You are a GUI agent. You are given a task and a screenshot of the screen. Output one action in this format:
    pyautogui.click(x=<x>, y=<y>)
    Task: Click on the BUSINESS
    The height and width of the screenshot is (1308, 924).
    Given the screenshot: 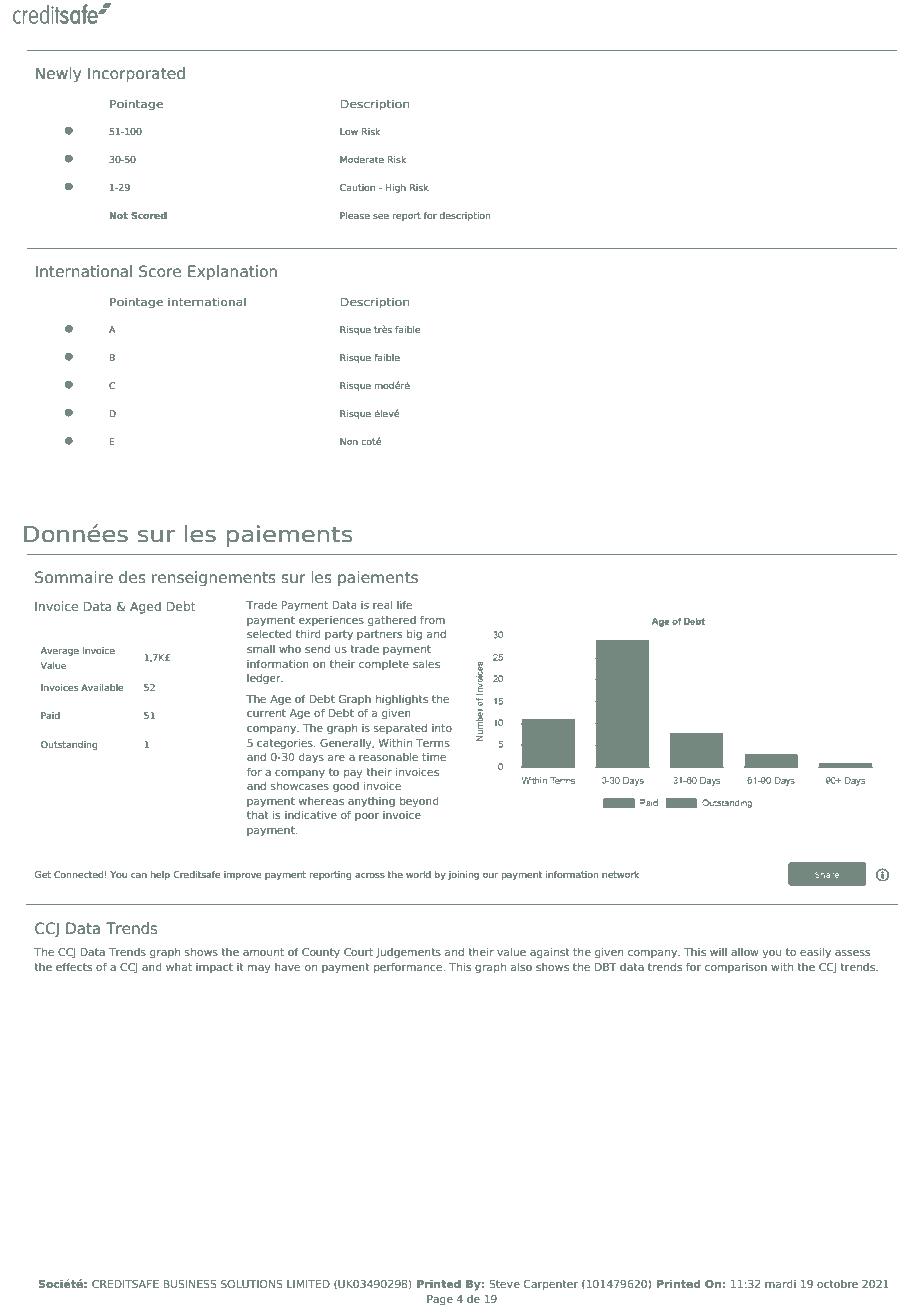 What is the action you would take?
    pyautogui.click(x=190, y=1284)
